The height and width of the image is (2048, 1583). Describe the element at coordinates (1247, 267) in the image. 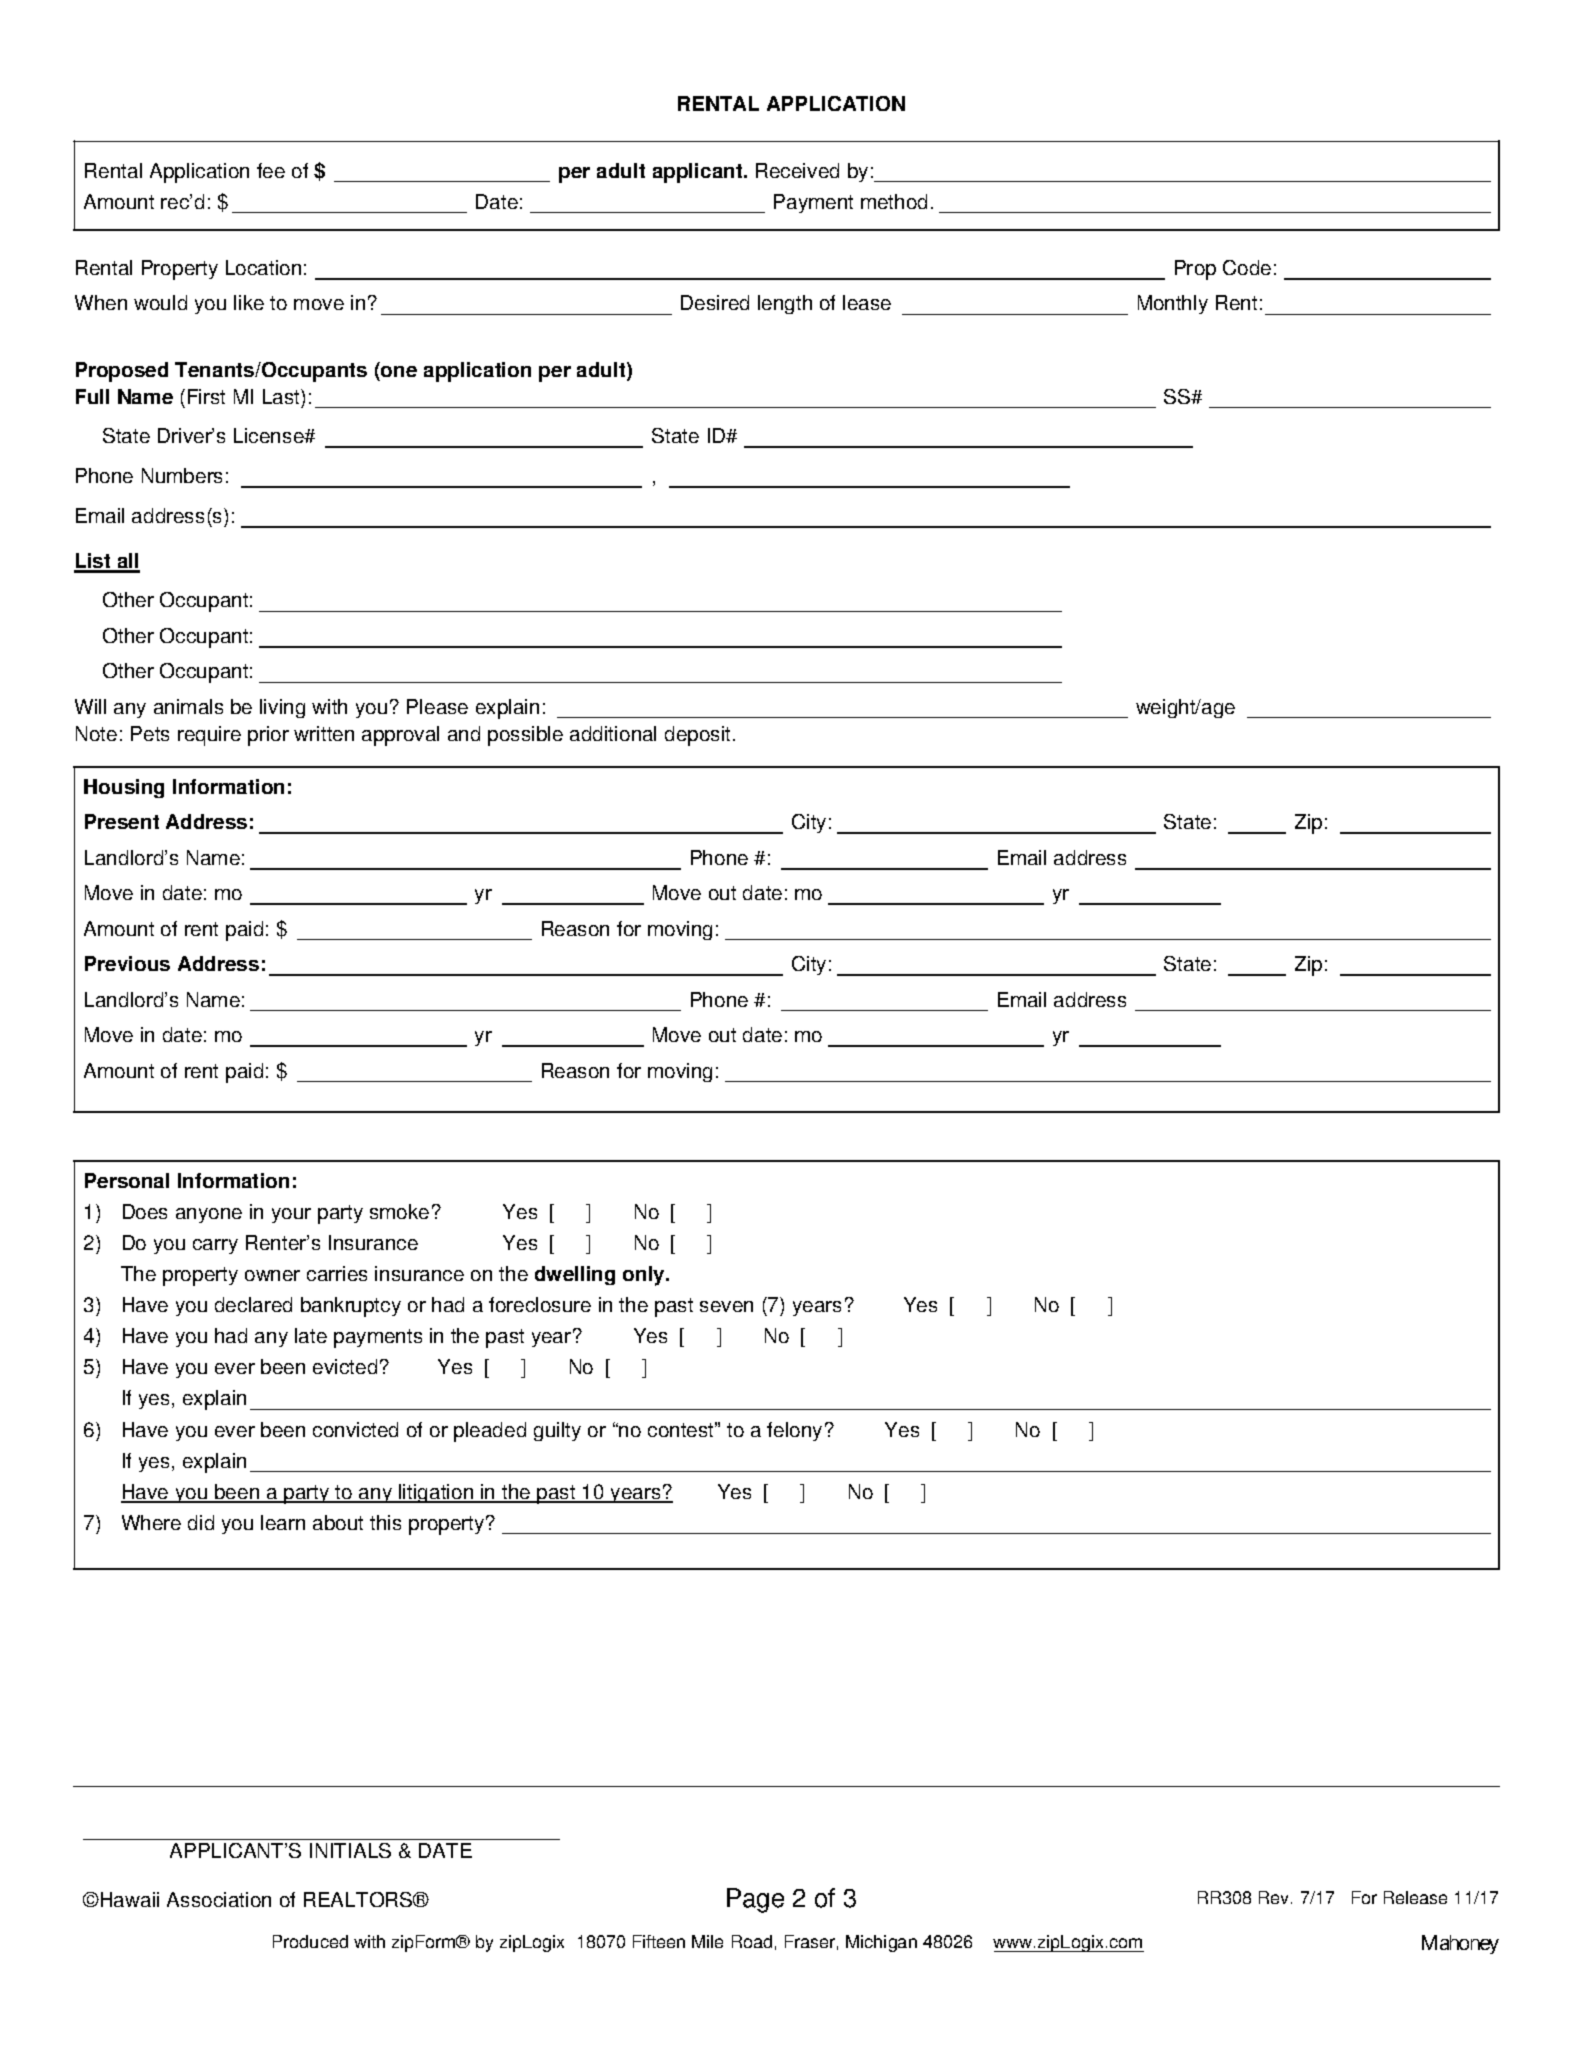

I see `Code` at that location.
